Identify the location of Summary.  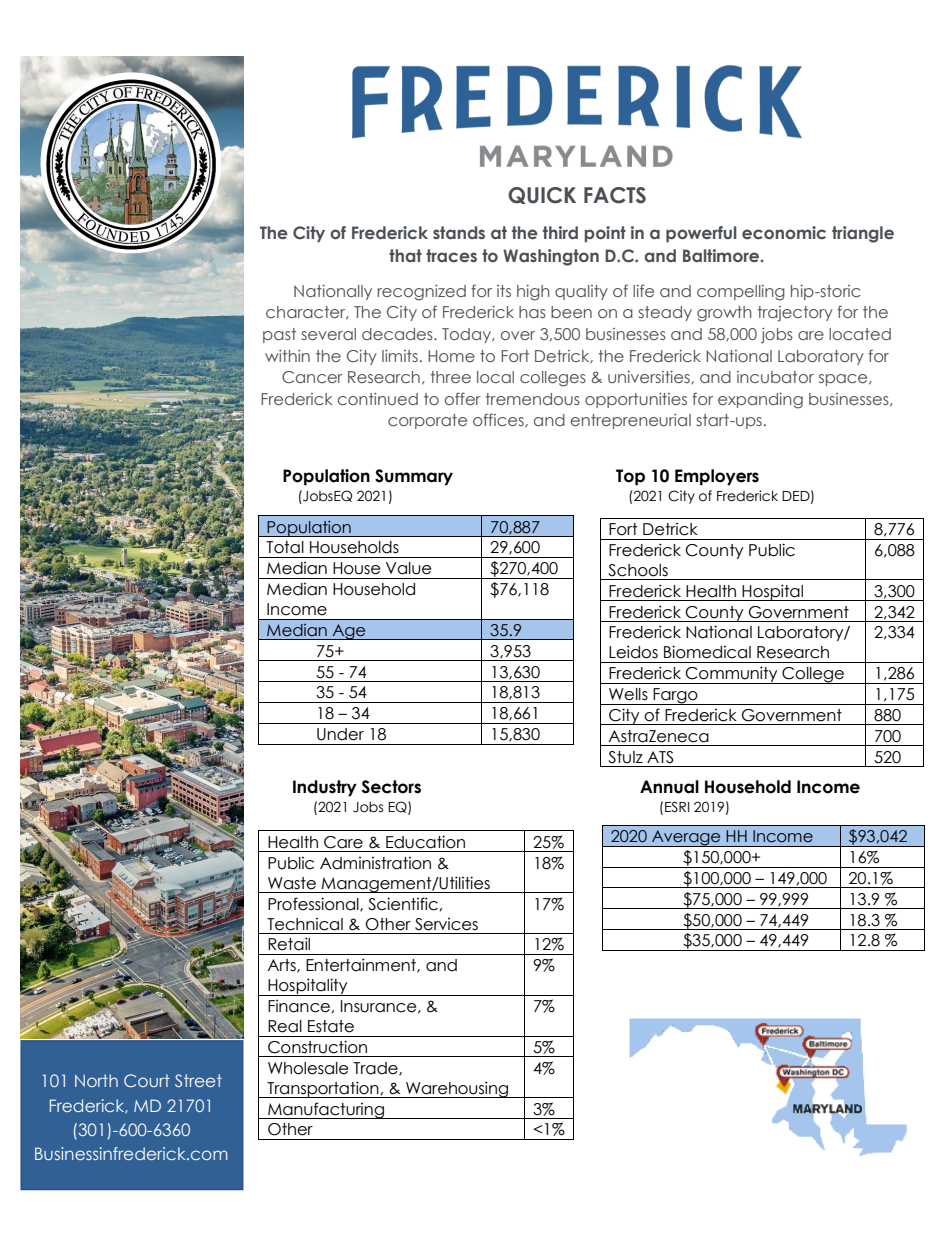
(414, 477).
